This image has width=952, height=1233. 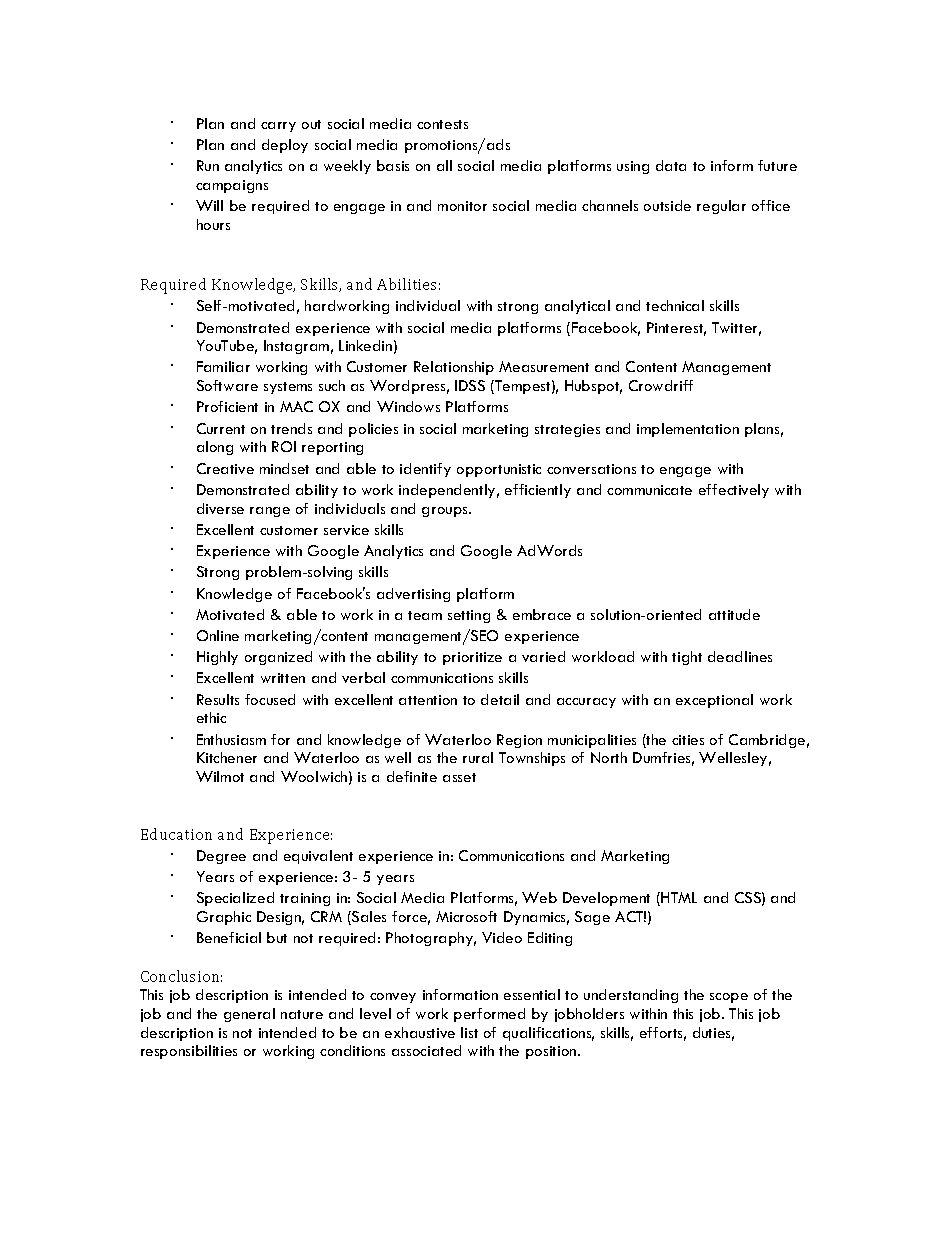 What do you see at coordinates (220, 776) in the image?
I see `Wilmot` at bounding box center [220, 776].
